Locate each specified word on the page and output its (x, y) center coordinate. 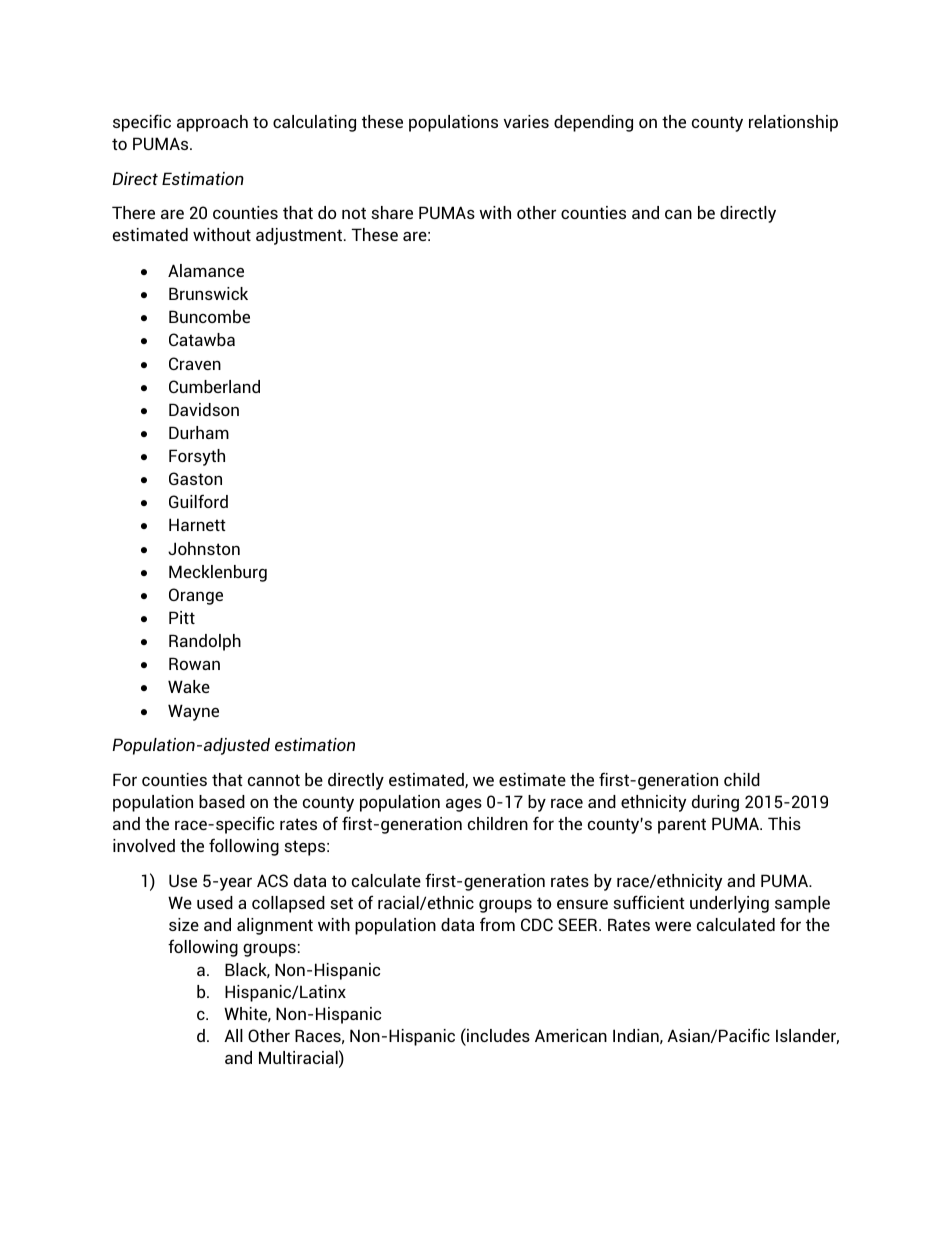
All (233, 1035)
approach (212, 123)
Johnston (204, 548)
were (673, 926)
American (571, 1035)
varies (526, 121)
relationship (793, 123)
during (715, 803)
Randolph (205, 642)
